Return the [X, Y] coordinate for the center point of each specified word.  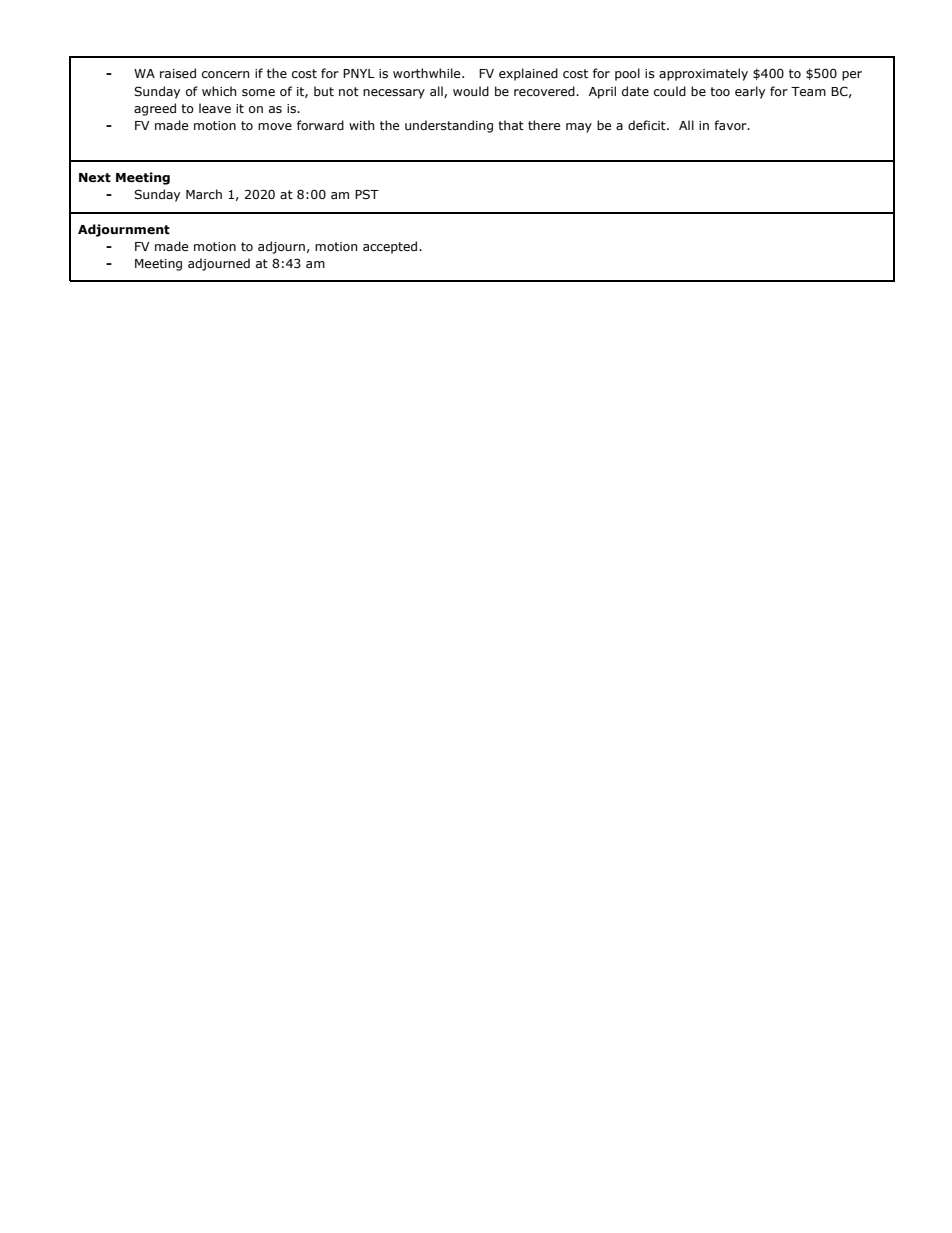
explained [528, 74]
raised [178, 73]
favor [731, 125]
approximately [703, 74]
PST [367, 194]
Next [95, 178]
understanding [449, 126]
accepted [391, 247]
